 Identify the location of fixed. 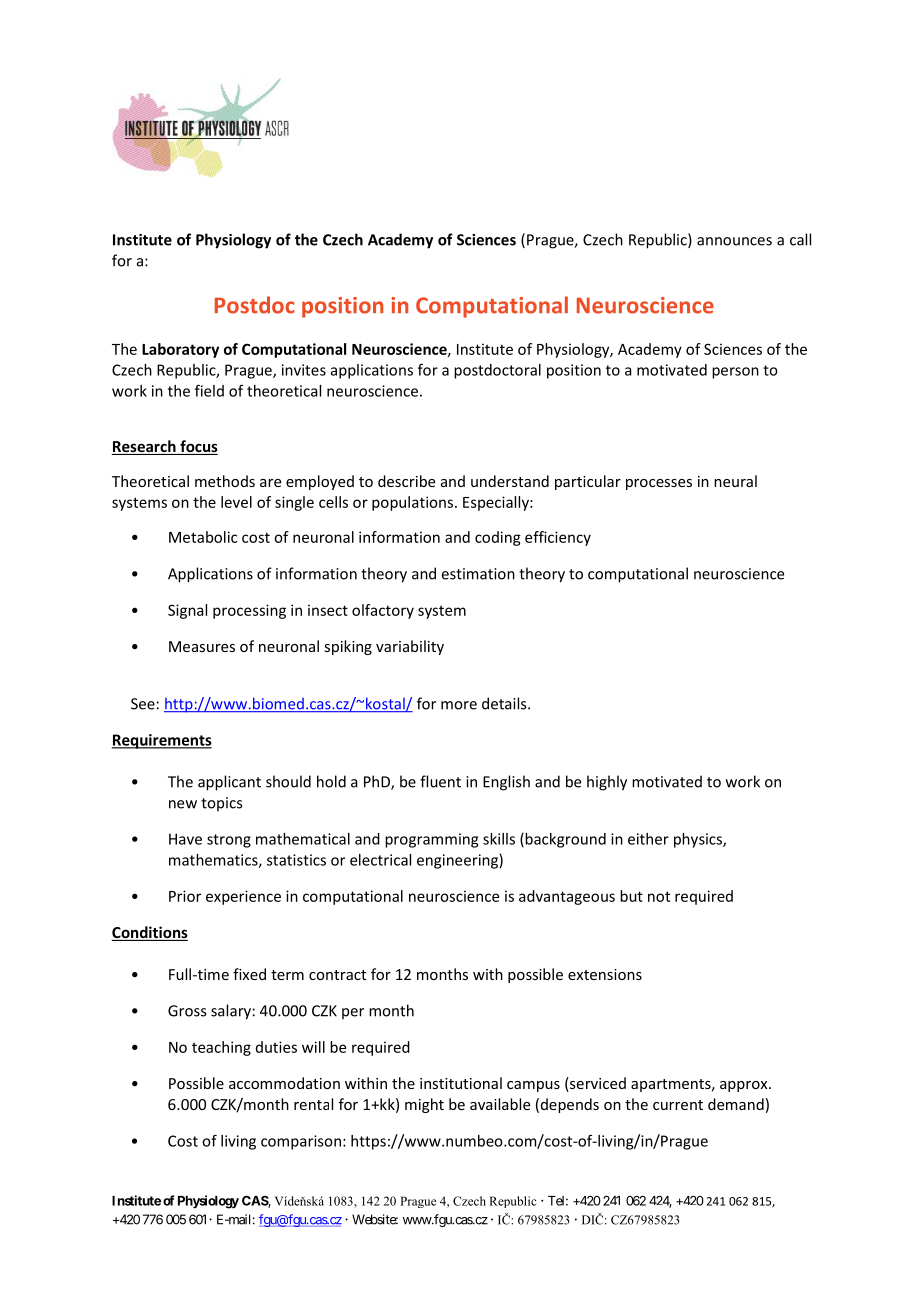
(249, 974).
